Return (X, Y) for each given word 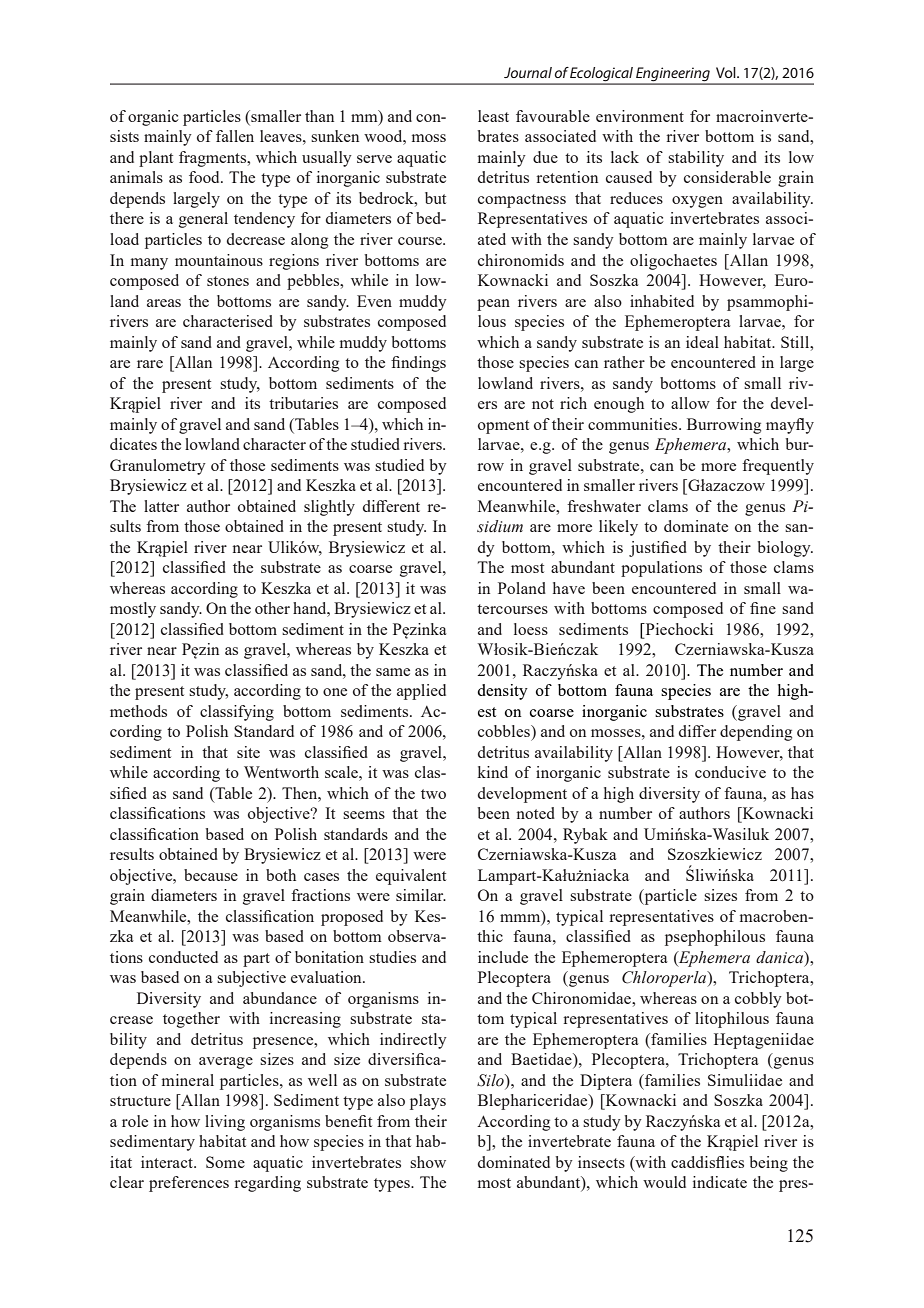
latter (161, 506)
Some (225, 1162)
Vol (727, 72)
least (493, 116)
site (248, 752)
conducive (730, 772)
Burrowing (724, 426)
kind (492, 772)
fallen (235, 136)
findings (418, 364)
